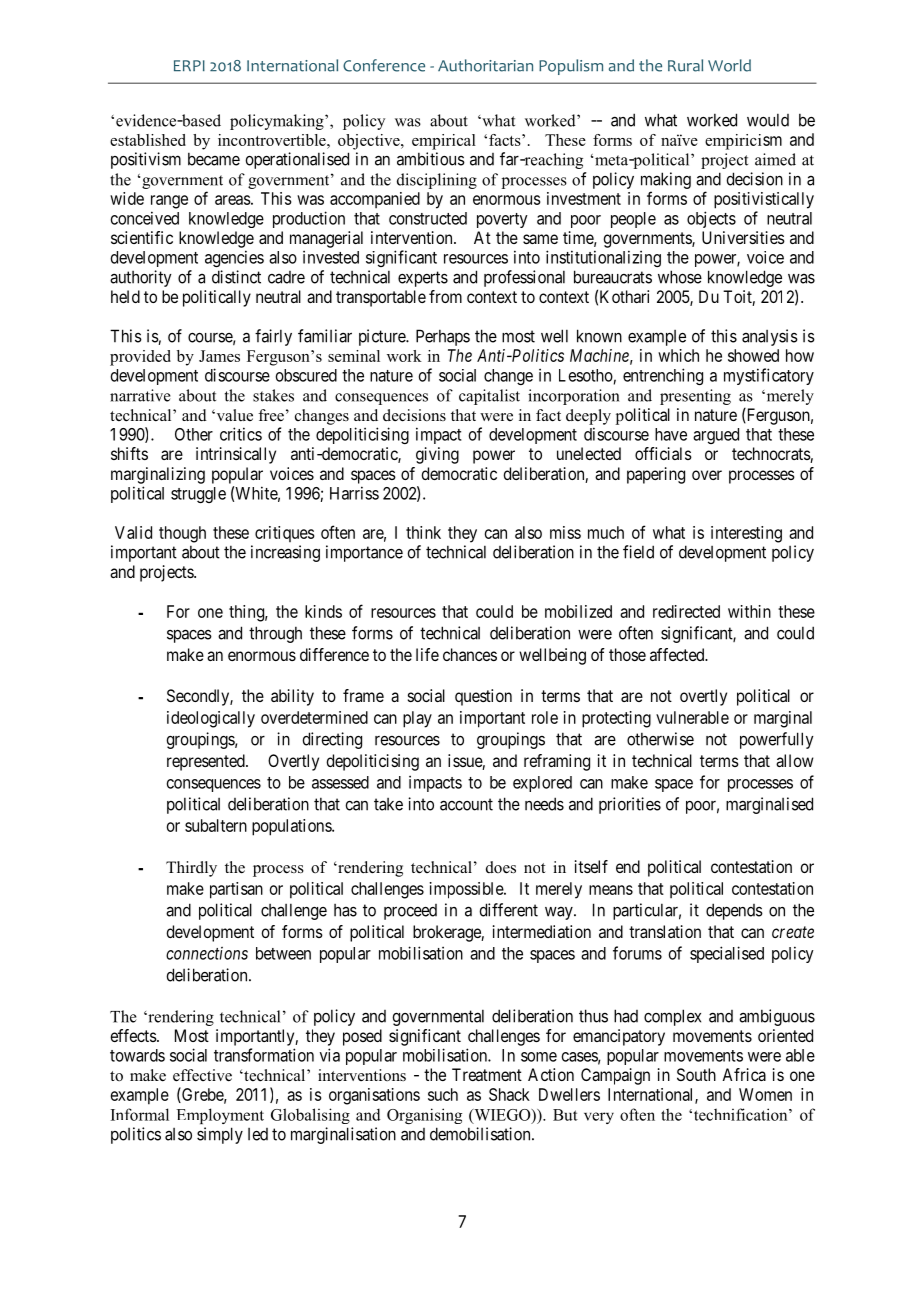 Image resolution: width=924 pixels, height=1308 pixels. Describe the element at coordinates (437, 455) in the screenshot. I see `giving` at that location.
